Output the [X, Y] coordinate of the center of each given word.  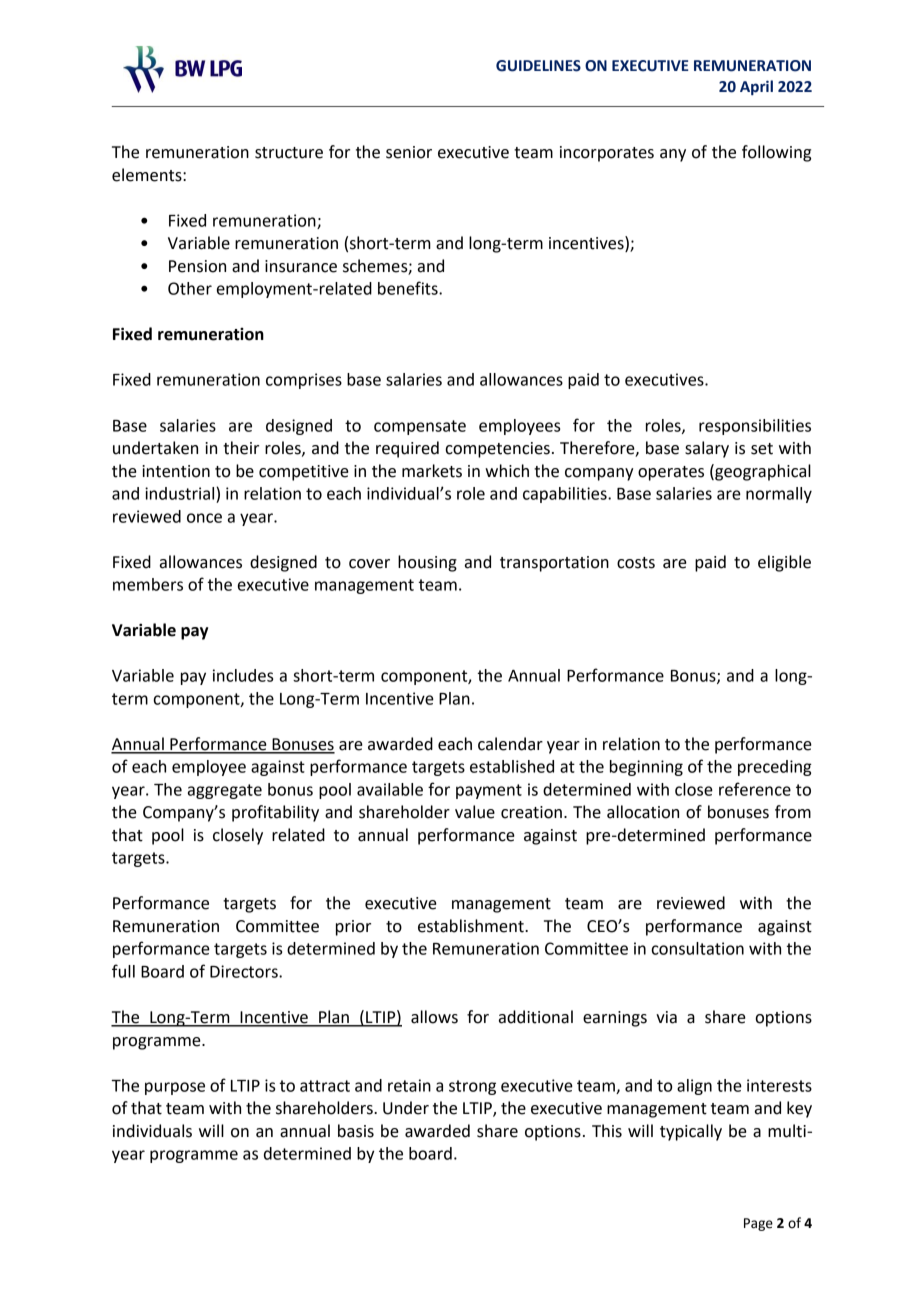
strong [472, 1087]
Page [758, 1224]
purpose [175, 1088]
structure [289, 153]
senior [409, 152]
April [756, 87]
